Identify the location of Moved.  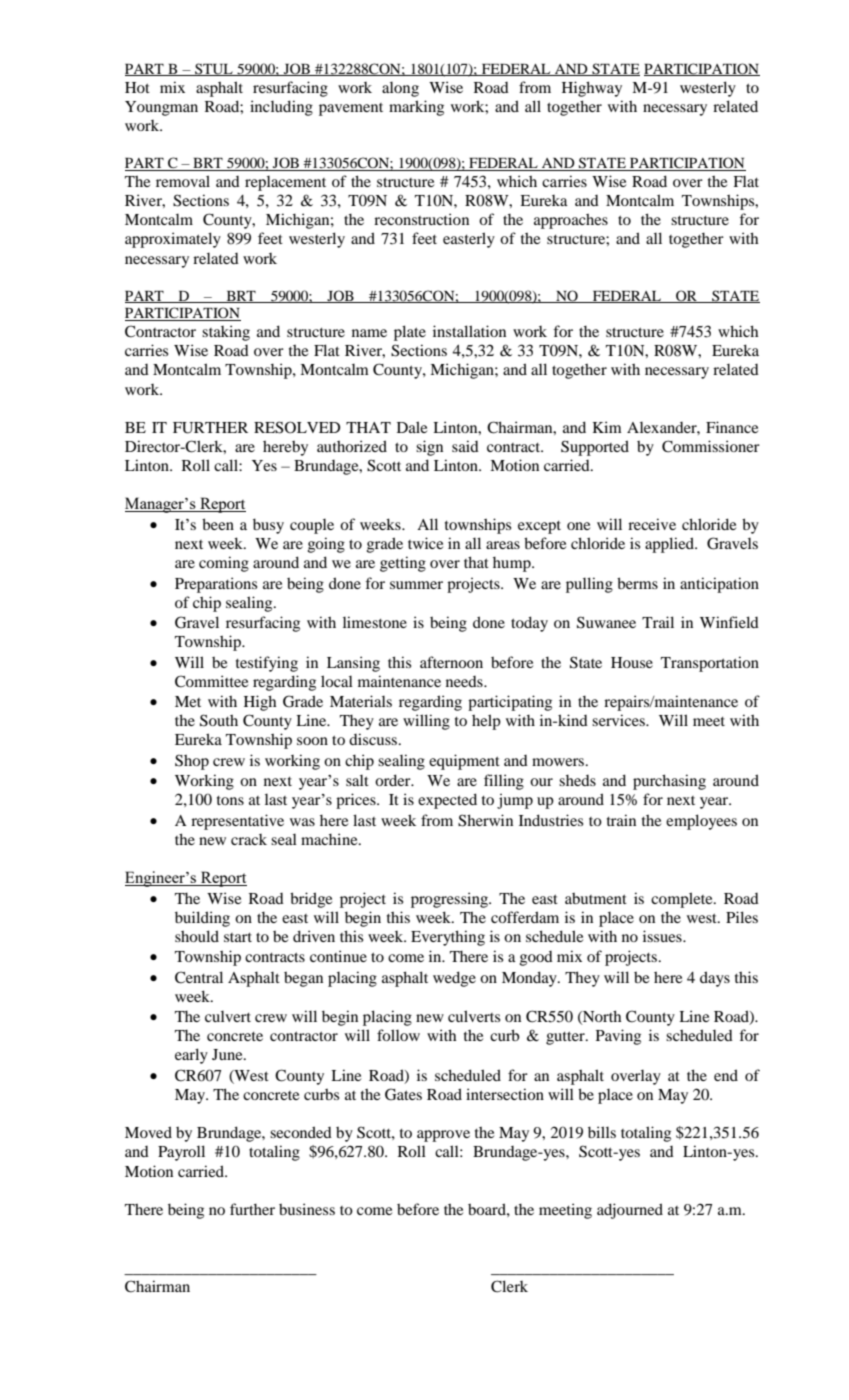
(148, 1132).
